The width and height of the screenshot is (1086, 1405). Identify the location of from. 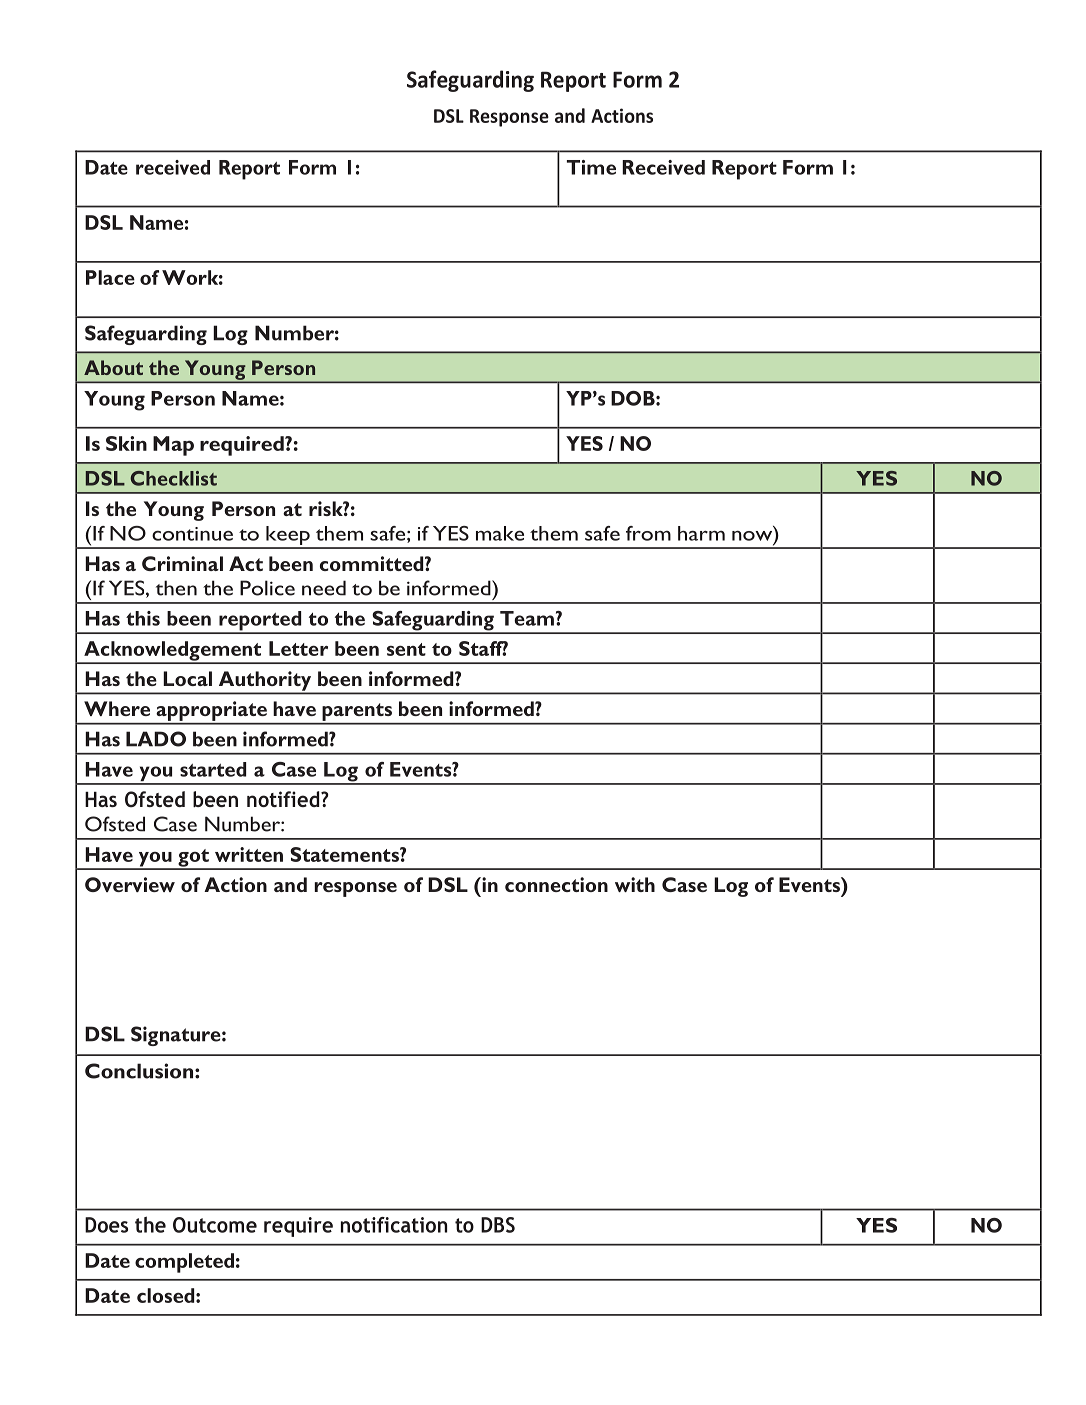
(648, 533).
